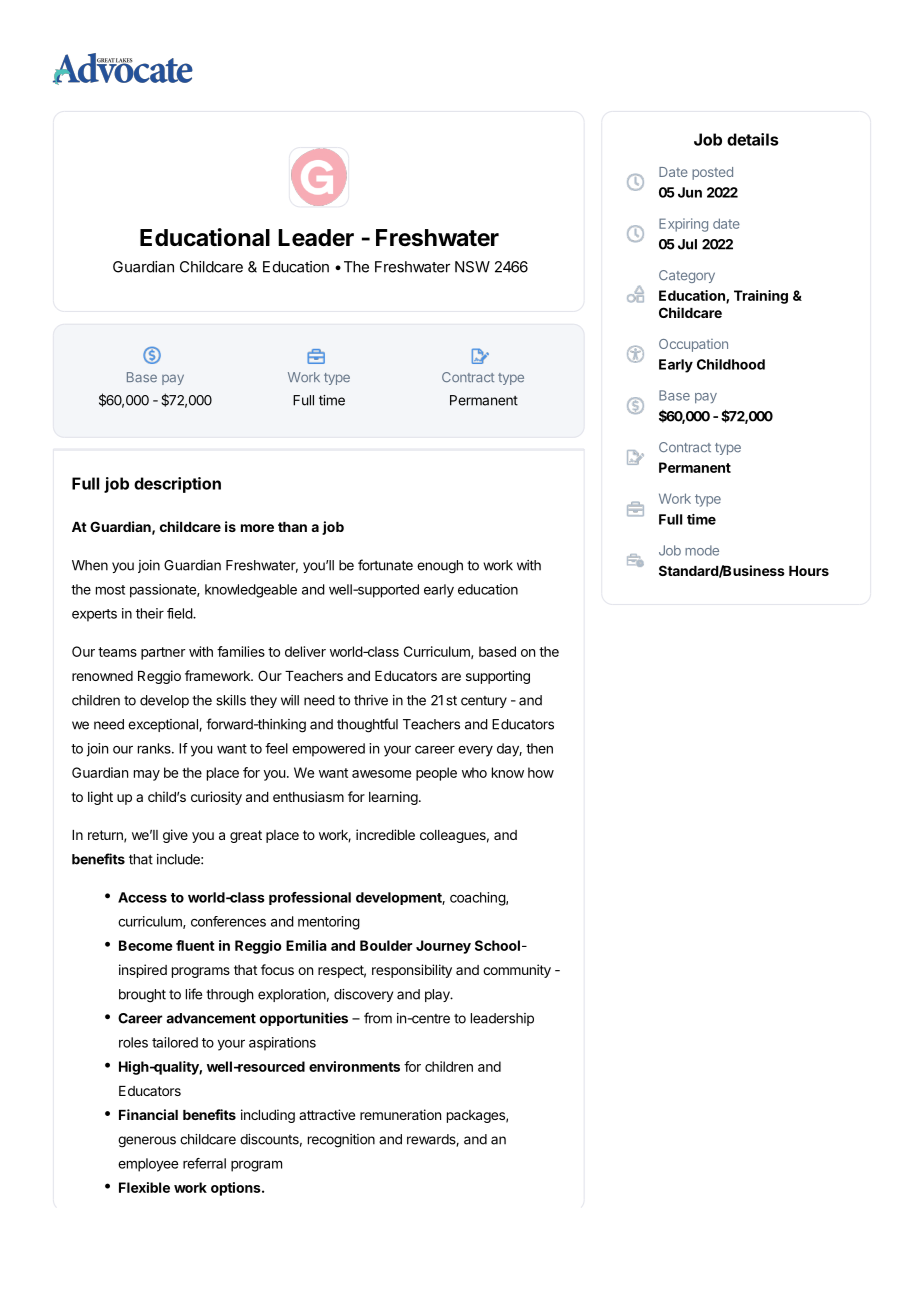 This screenshot has width=924, height=1308. Describe the element at coordinates (702, 550) in the screenshot. I see `mode` at that location.
